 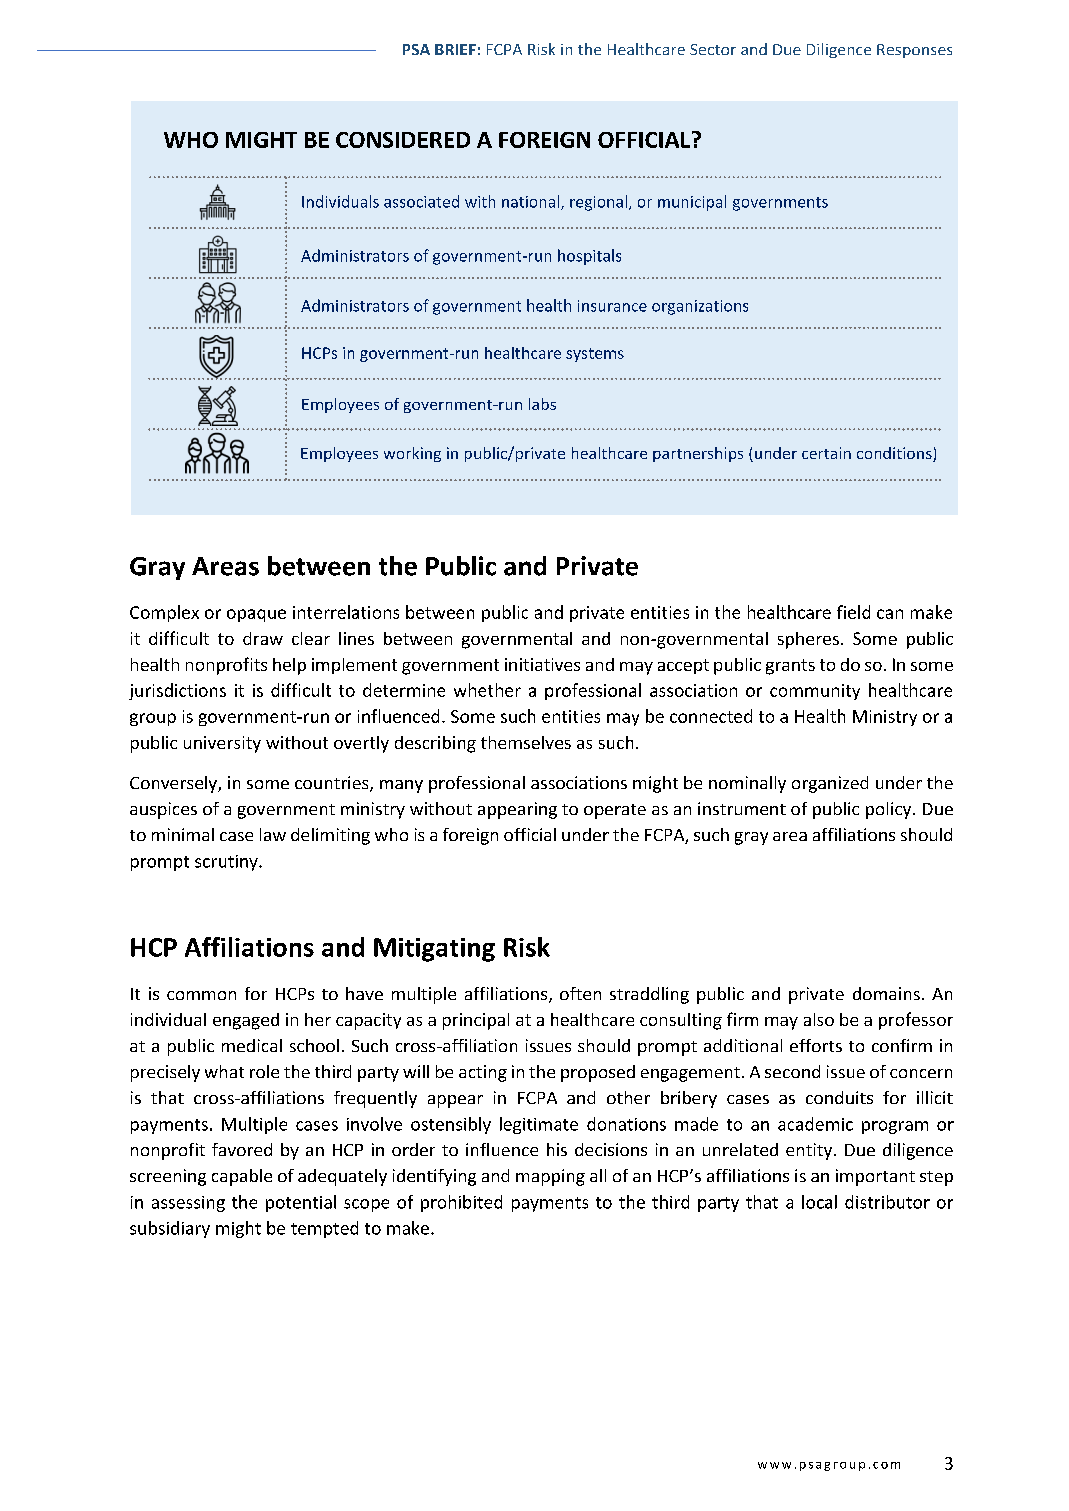 What do you see at coordinates (914, 51) in the page?
I see `Responses` at bounding box center [914, 51].
